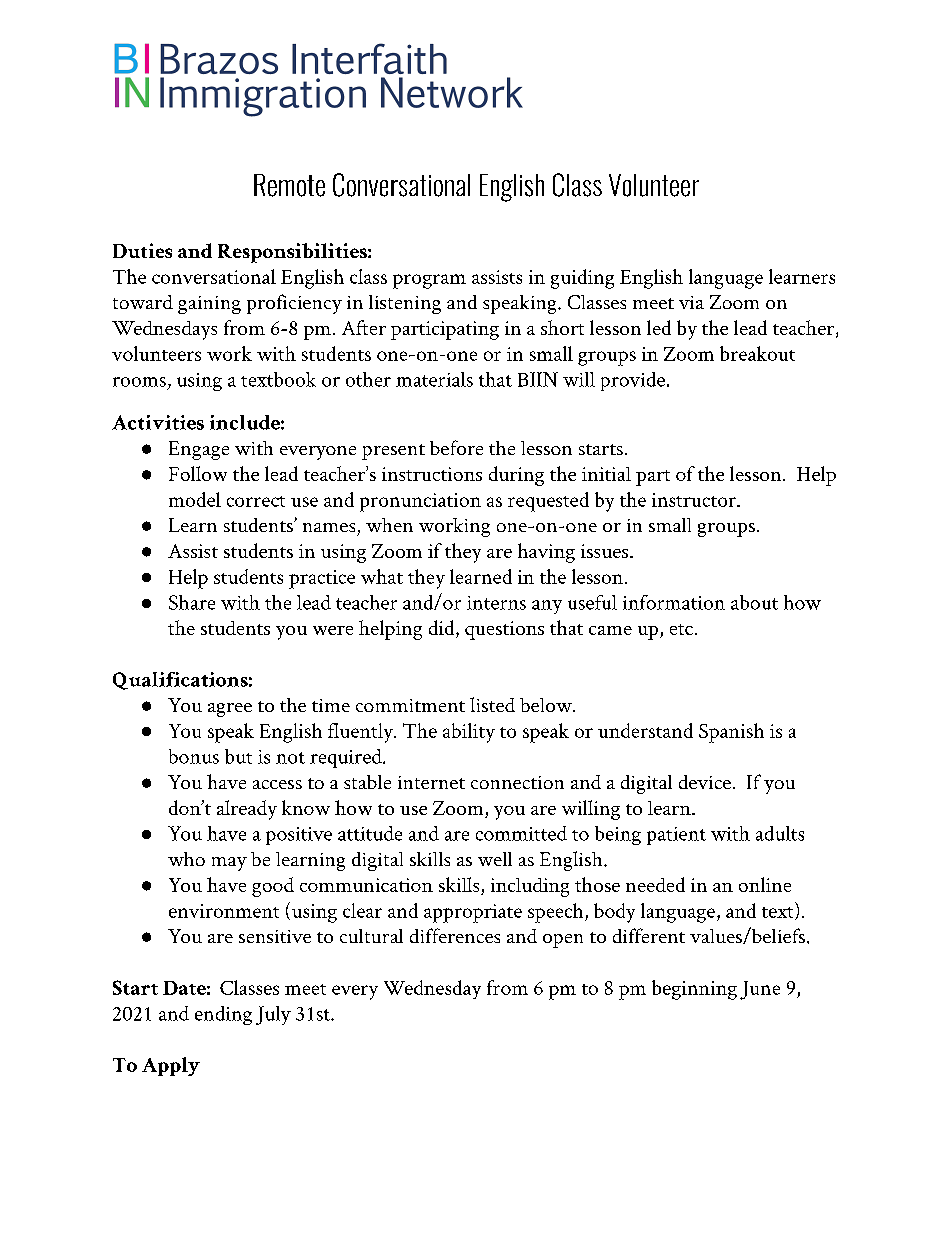 Image resolution: width=952 pixels, height=1233 pixels. I want to click on etc, so click(681, 629).
